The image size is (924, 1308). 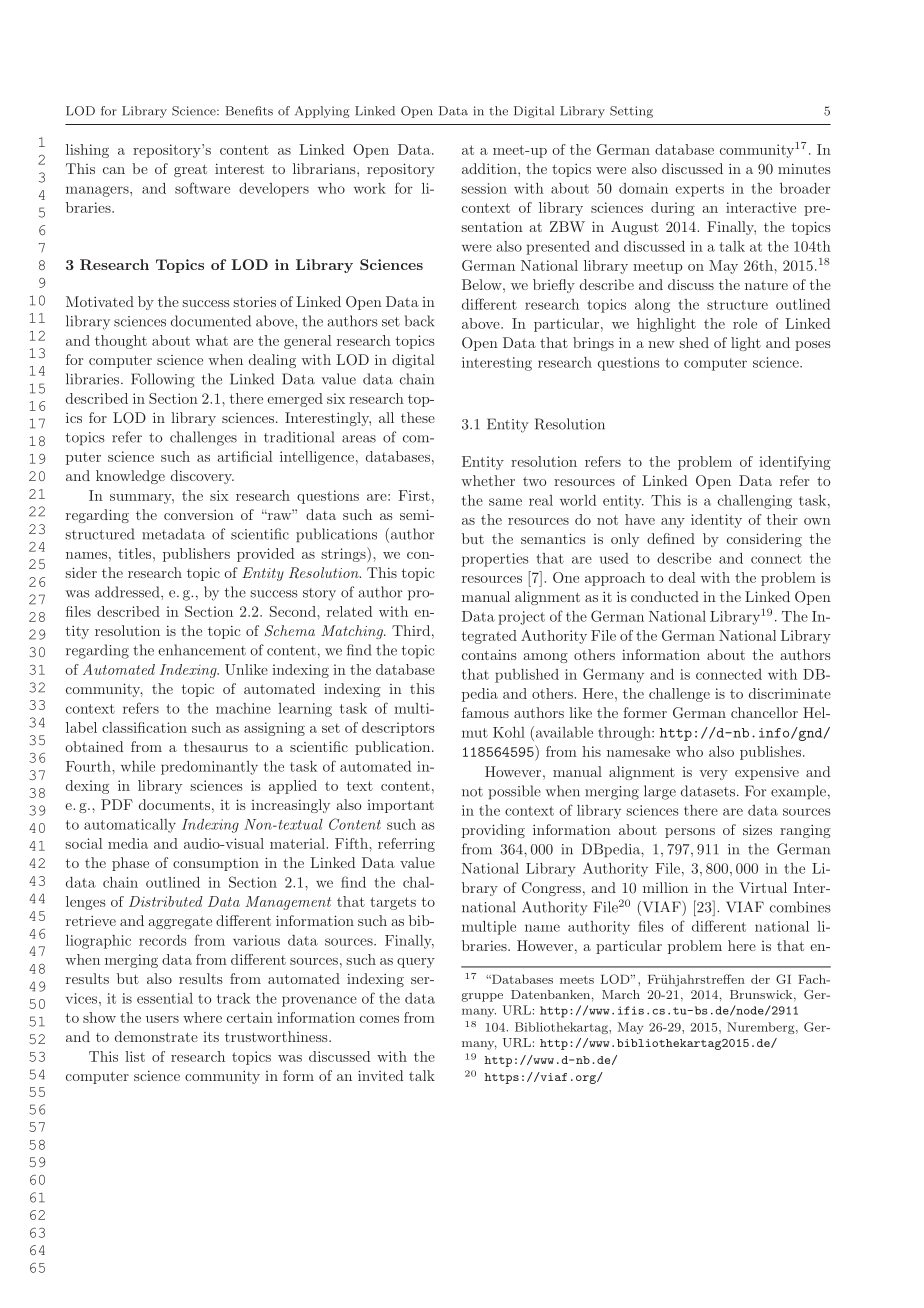 What do you see at coordinates (699, 190) in the screenshot?
I see `experts` at bounding box center [699, 190].
